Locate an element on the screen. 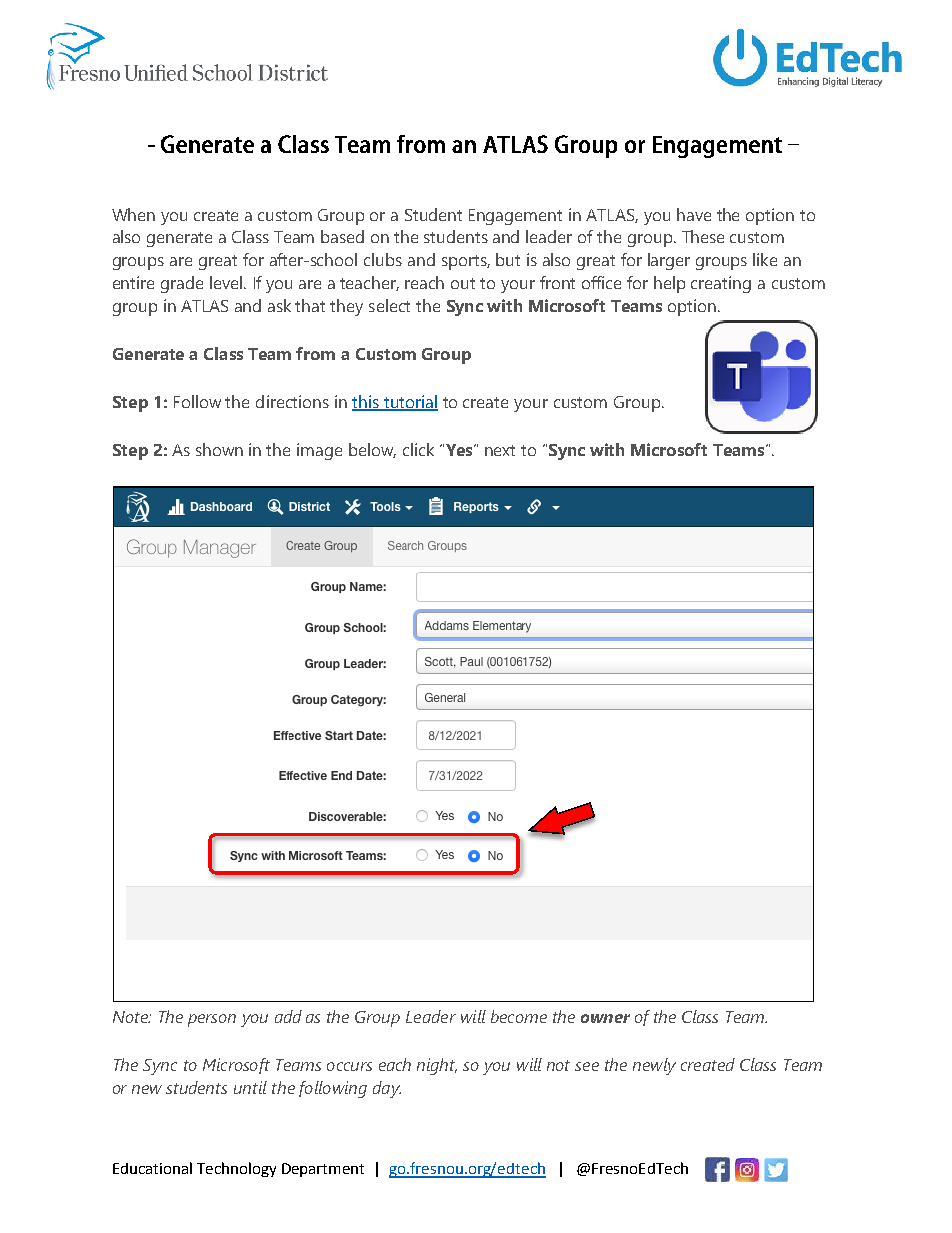 This screenshot has height=1233, width=952. shown is located at coordinates (219, 449).
